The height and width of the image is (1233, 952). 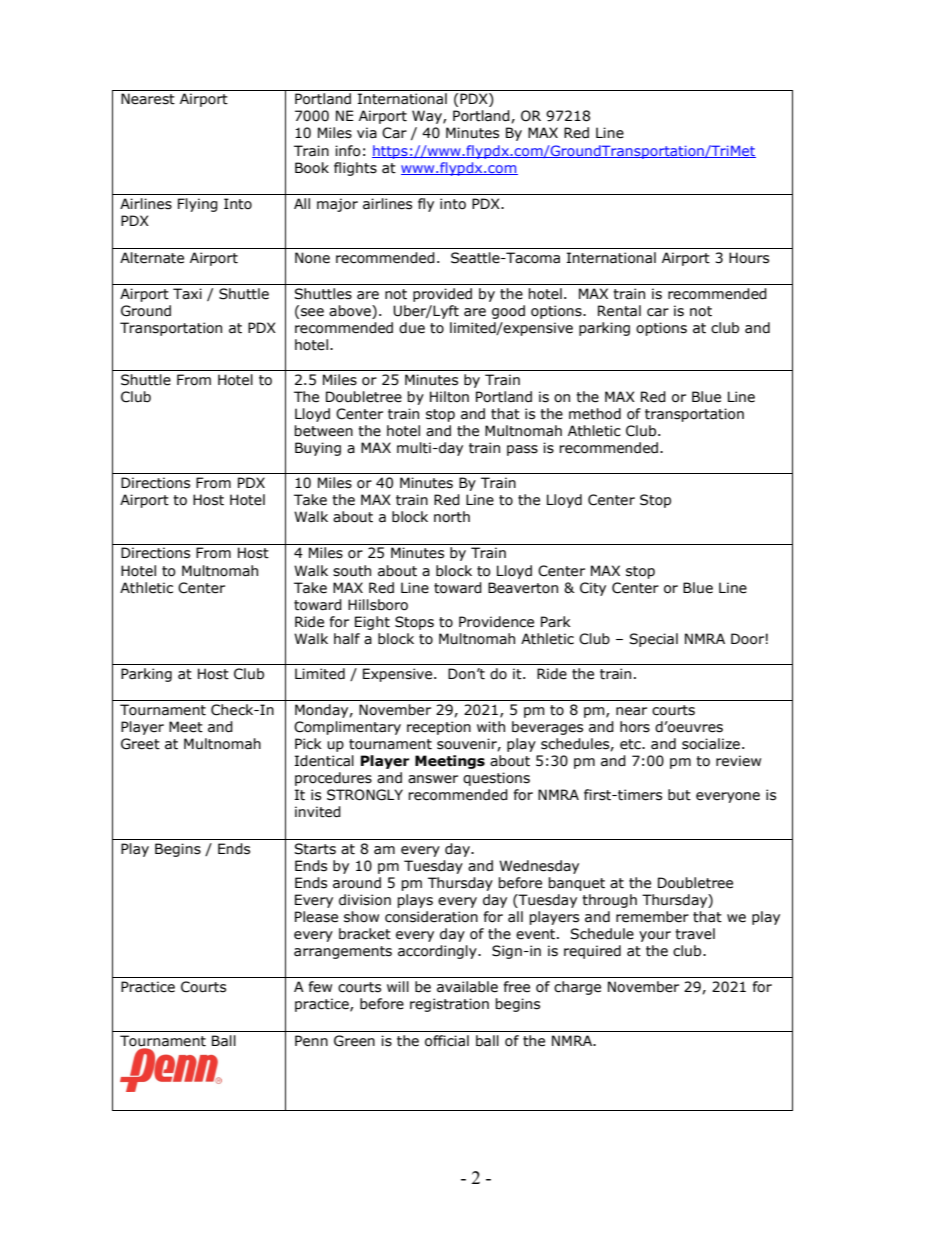 What do you see at coordinates (577, 988) in the image?
I see `charge` at bounding box center [577, 988].
